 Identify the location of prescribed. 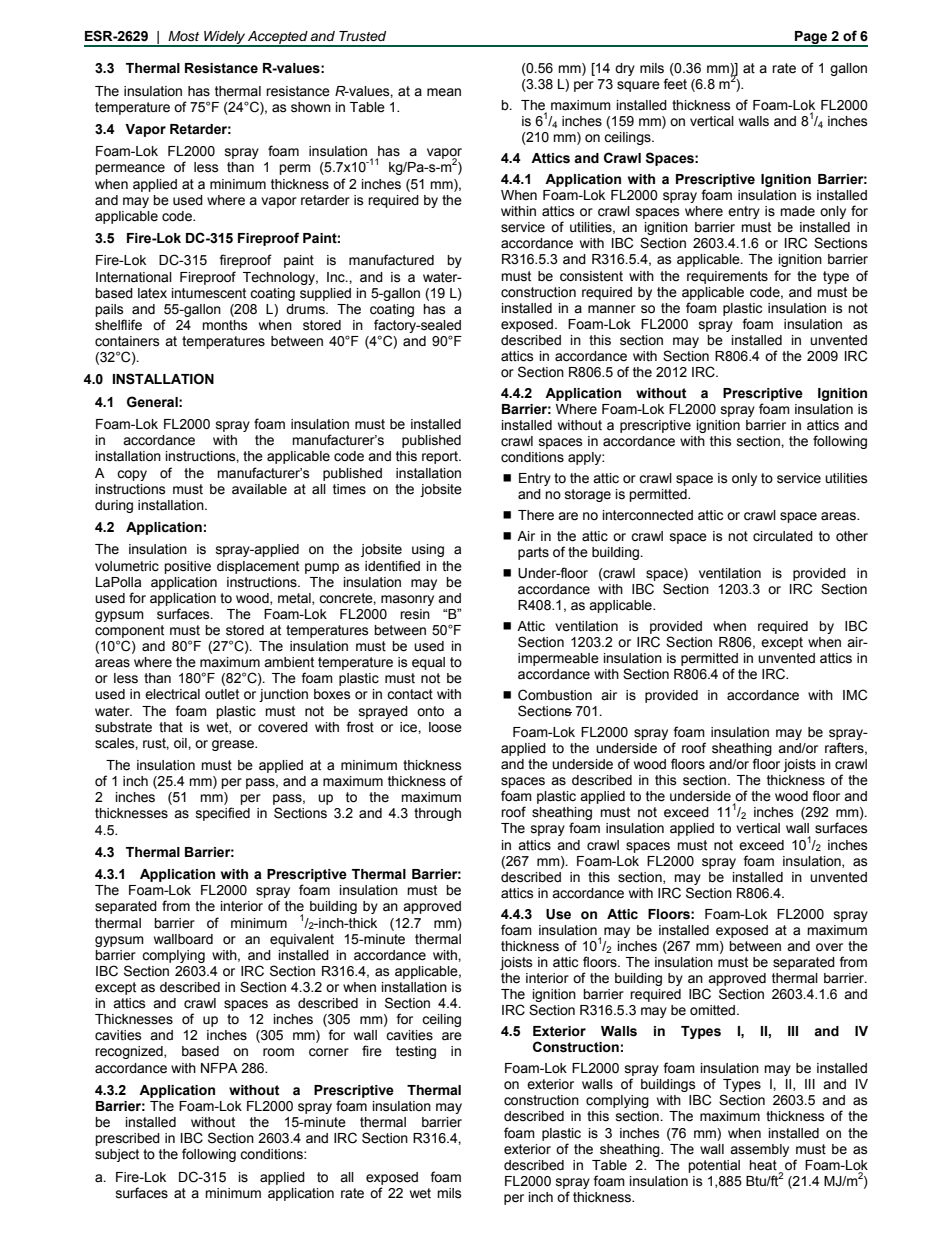
(127, 1139).
